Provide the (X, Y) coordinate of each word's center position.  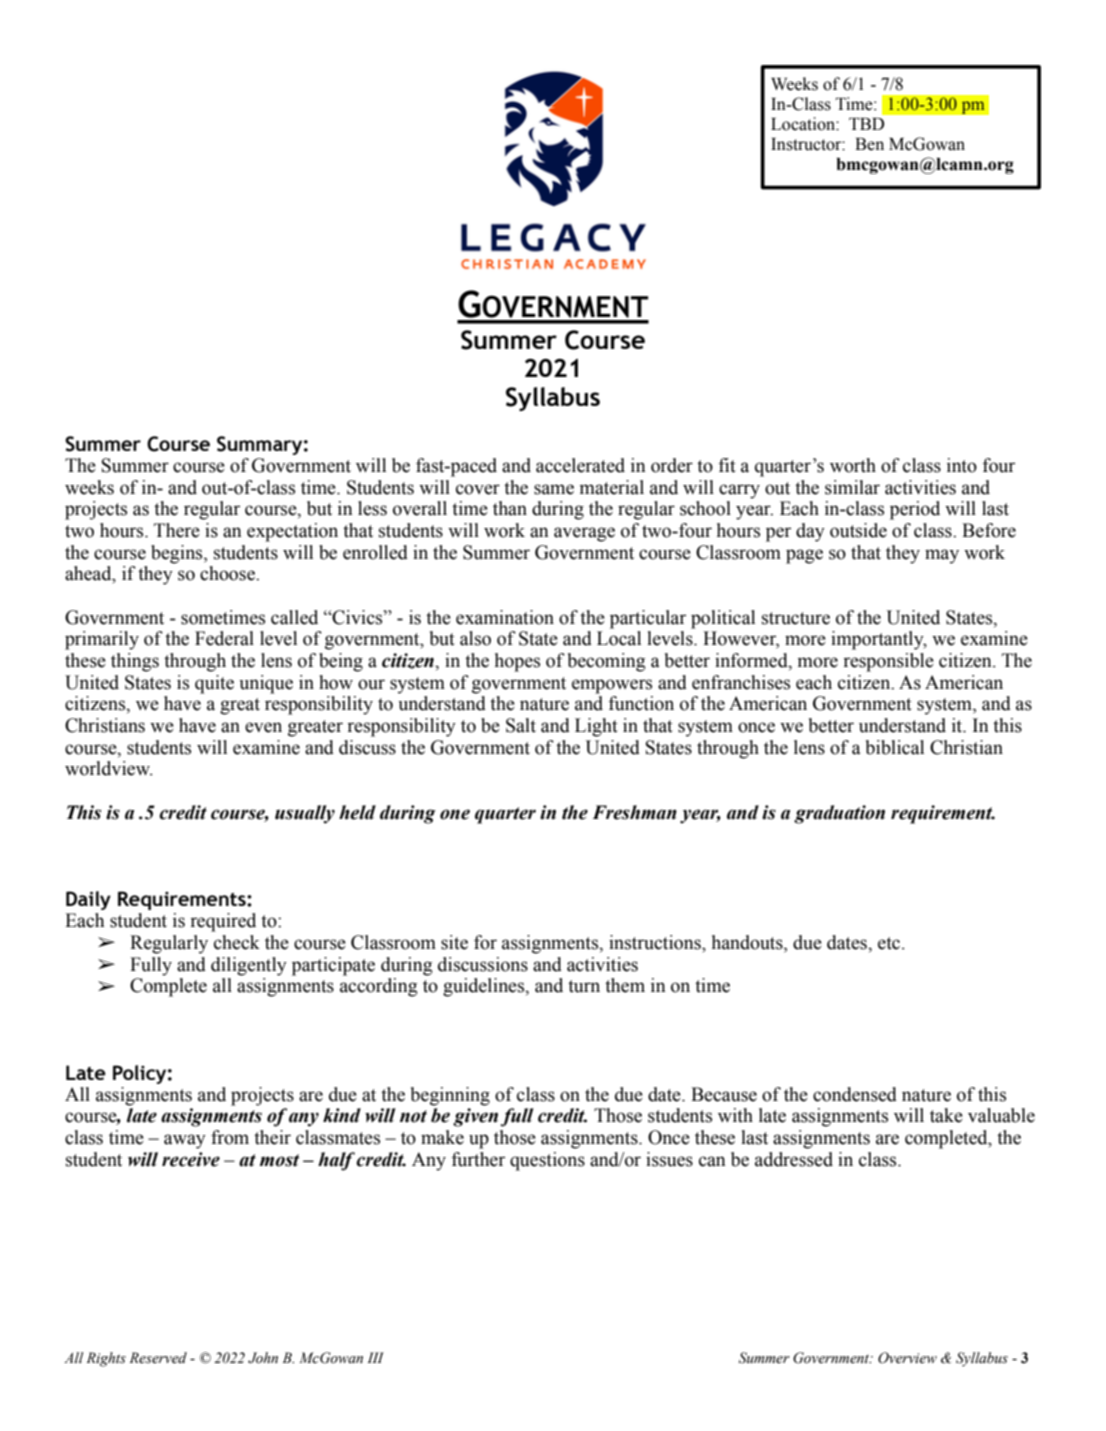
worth (853, 465)
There (177, 530)
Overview (907, 1358)
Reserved (158, 1358)
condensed (855, 1094)
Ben (869, 144)
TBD (866, 124)
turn (584, 986)
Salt (521, 725)
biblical (895, 747)
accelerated (580, 465)
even (263, 727)
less (372, 508)
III (375, 1357)
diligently (249, 966)
